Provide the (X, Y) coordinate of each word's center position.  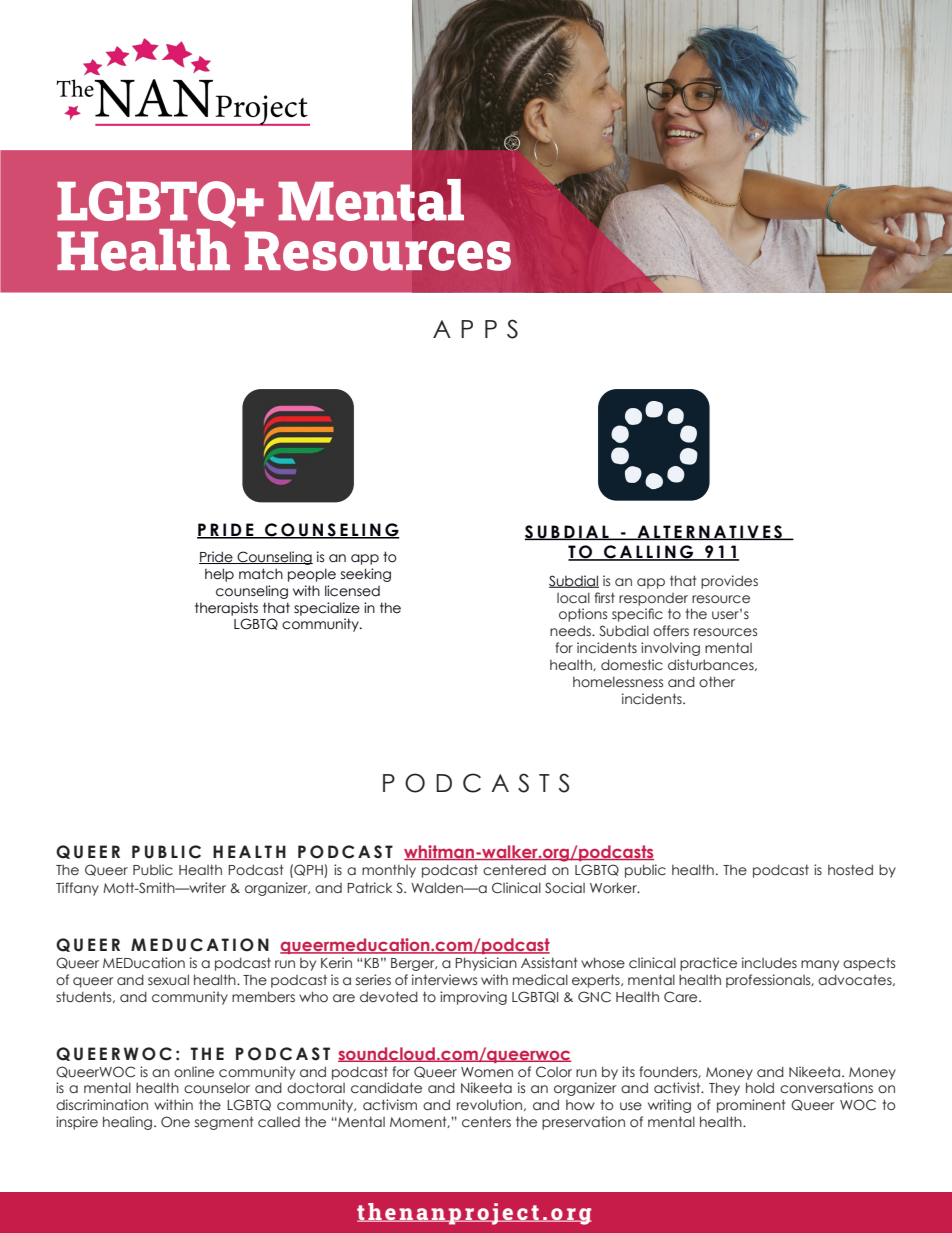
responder (653, 599)
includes (769, 963)
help (219, 575)
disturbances (712, 665)
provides (729, 582)
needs (571, 630)
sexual (168, 980)
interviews (444, 979)
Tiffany (77, 889)
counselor (217, 1088)
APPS (475, 329)
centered (514, 870)
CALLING (649, 553)
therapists (226, 609)
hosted (850, 870)
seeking (366, 575)
